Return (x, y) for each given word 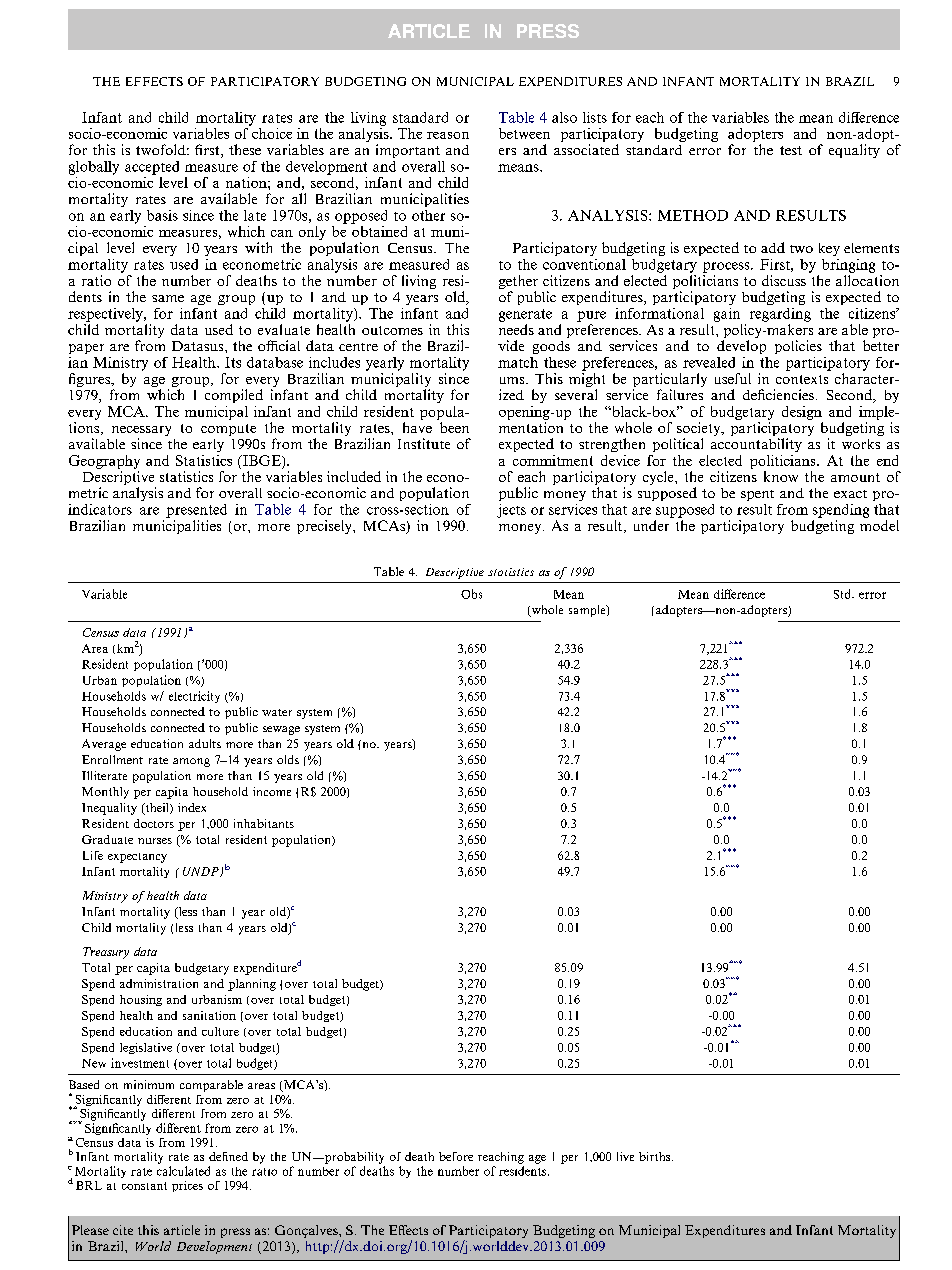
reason (448, 135)
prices (187, 1186)
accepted (152, 168)
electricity (194, 697)
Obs (471, 594)
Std (843, 594)
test (791, 150)
